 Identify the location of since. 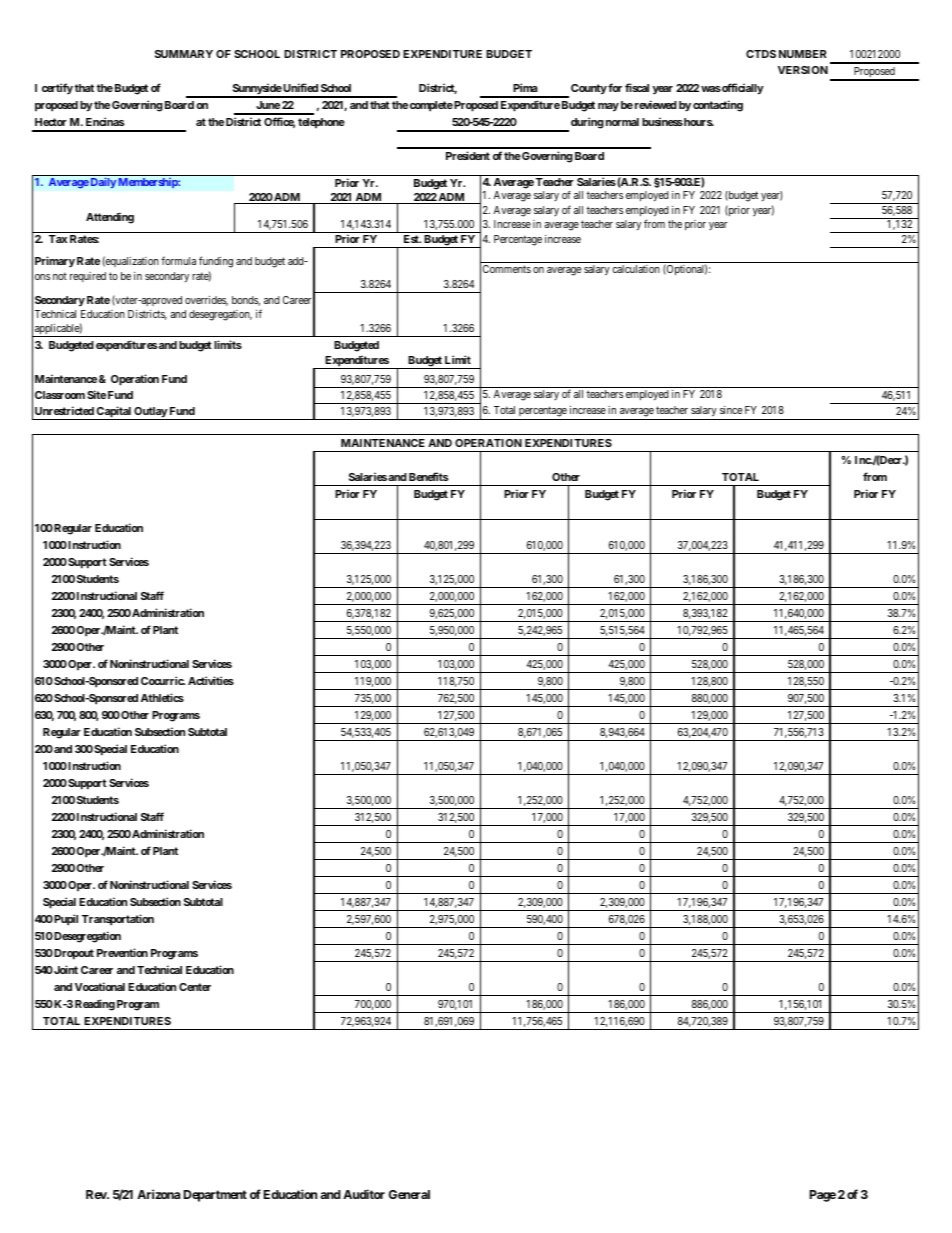
(731, 410).
